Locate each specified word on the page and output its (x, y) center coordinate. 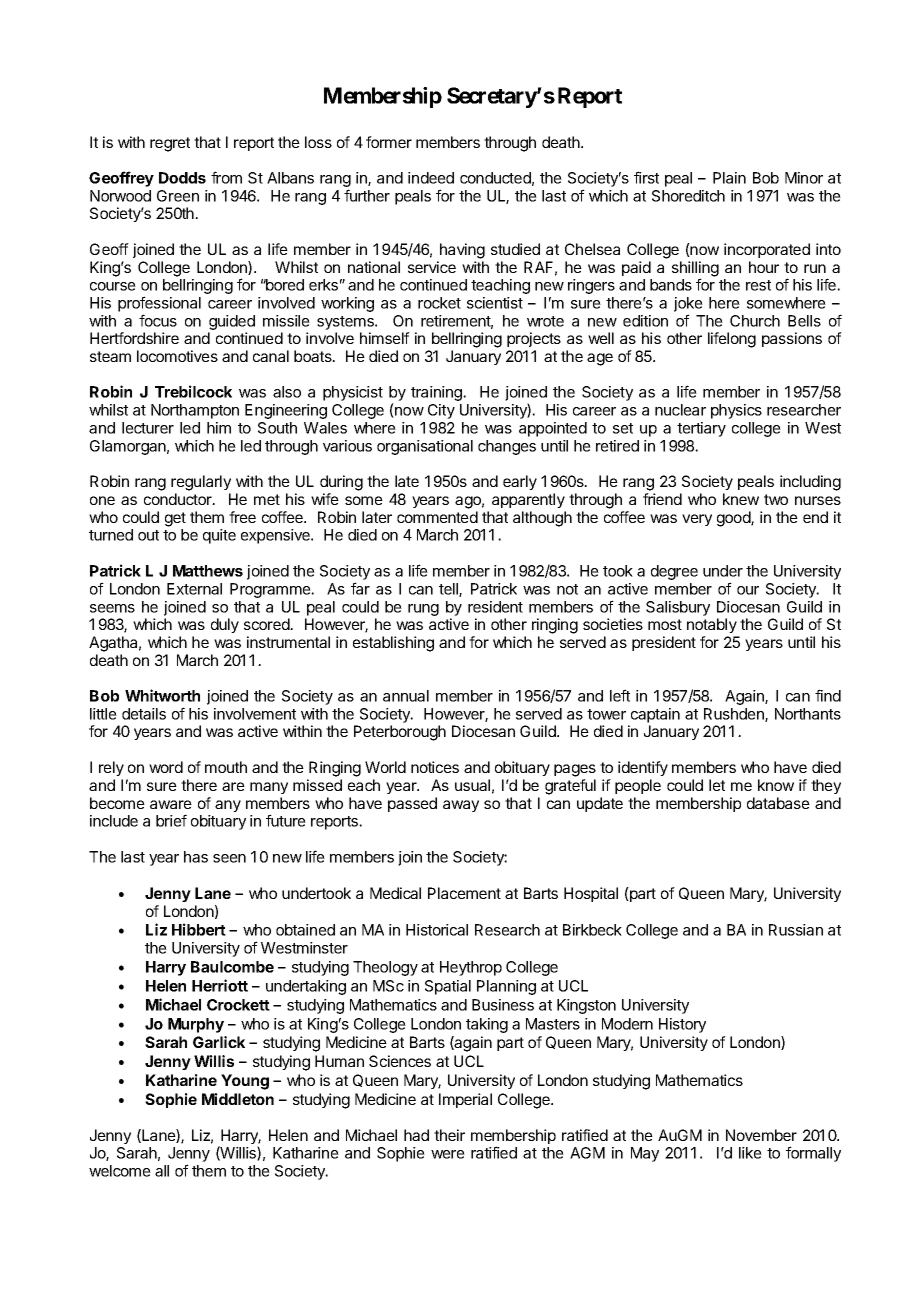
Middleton (238, 1099)
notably (712, 625)
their (449, 1135)
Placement (464, 893)
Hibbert (199, 929)
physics (736, 411)
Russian (796, 930)
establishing (393, 644)
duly (225, 625)
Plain (729, 178)
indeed (431, 178)
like (750, 1153)
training (437, 393)
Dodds (182, 178)
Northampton (195, 411)
